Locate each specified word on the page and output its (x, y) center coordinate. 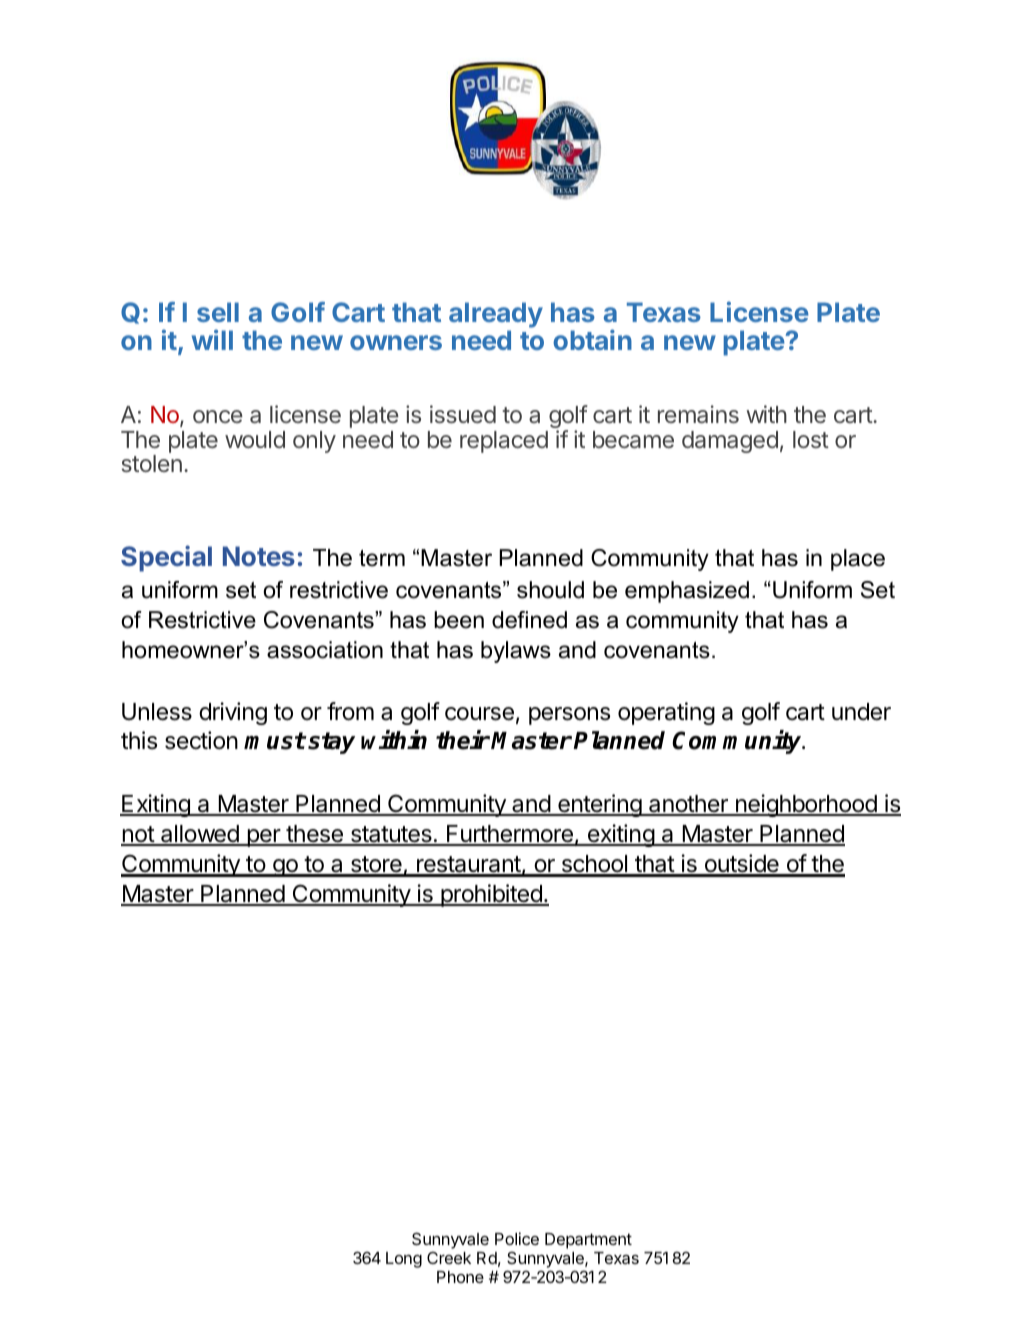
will (212, 339)
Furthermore (510, 835)
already (496, 316)
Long (404, 1260)
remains (698, 414)
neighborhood (806, 805)
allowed (200, 835)
